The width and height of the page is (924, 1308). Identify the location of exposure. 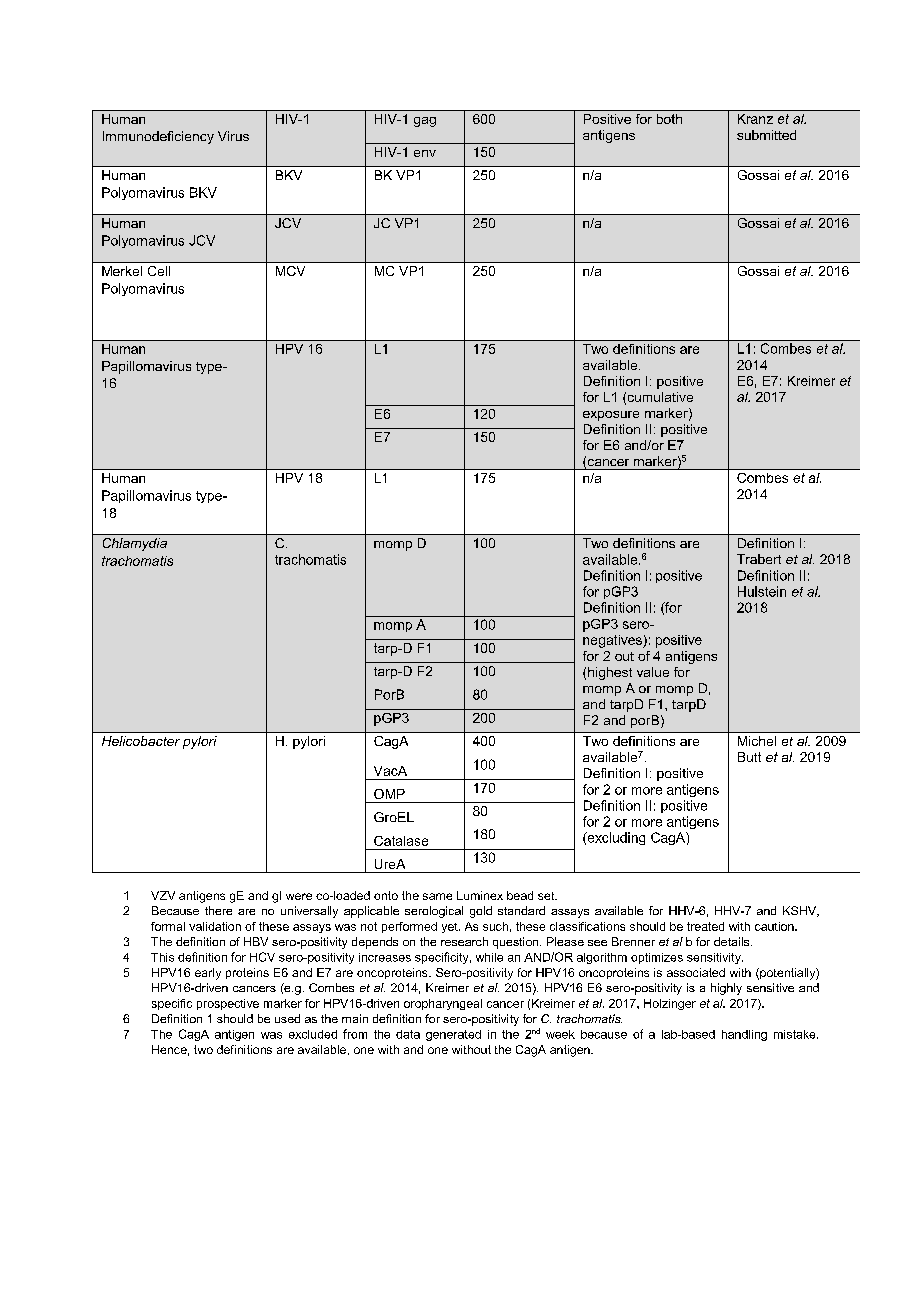
(611, 416).
